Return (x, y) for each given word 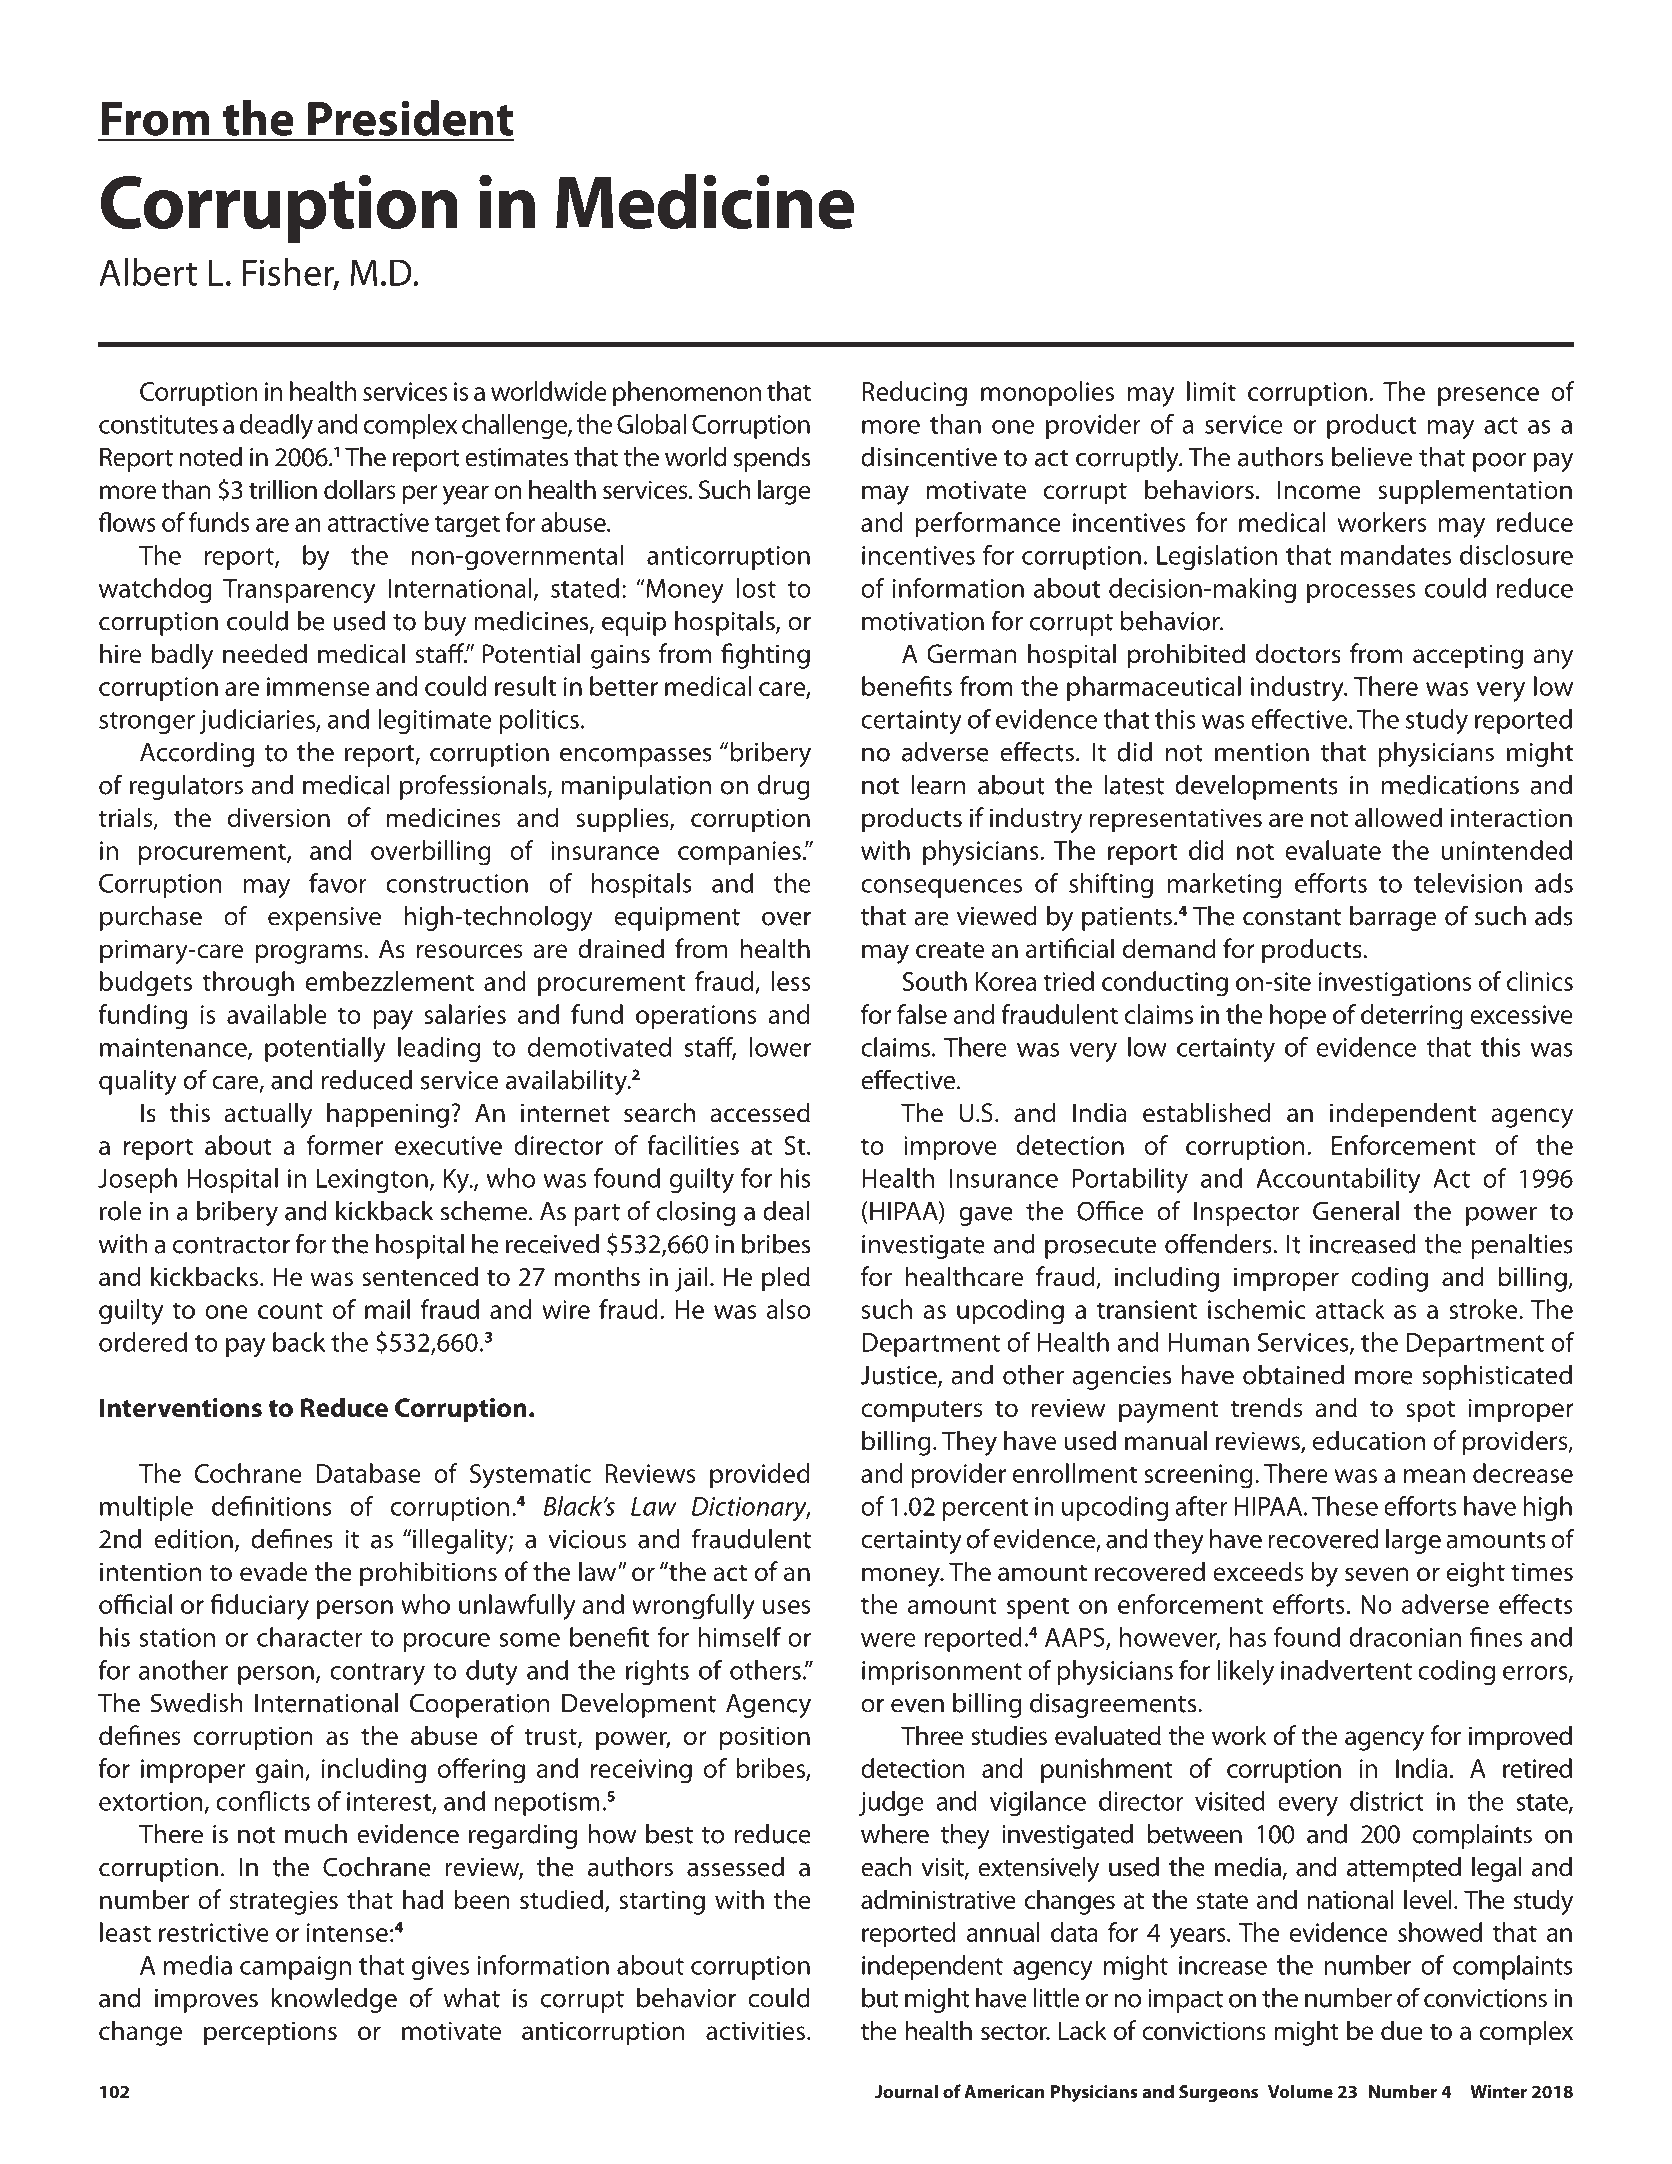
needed (265, 653)
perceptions (270, 2033)
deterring (1412, 1017)
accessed (760, 1112)
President (410, 118)
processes (1361, 593)
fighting (765, 656)
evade (273, 1571)
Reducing (914, 394)
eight (1476, 1574)
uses (786, 1607)
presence (1488, 396)
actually (268, 1115)
